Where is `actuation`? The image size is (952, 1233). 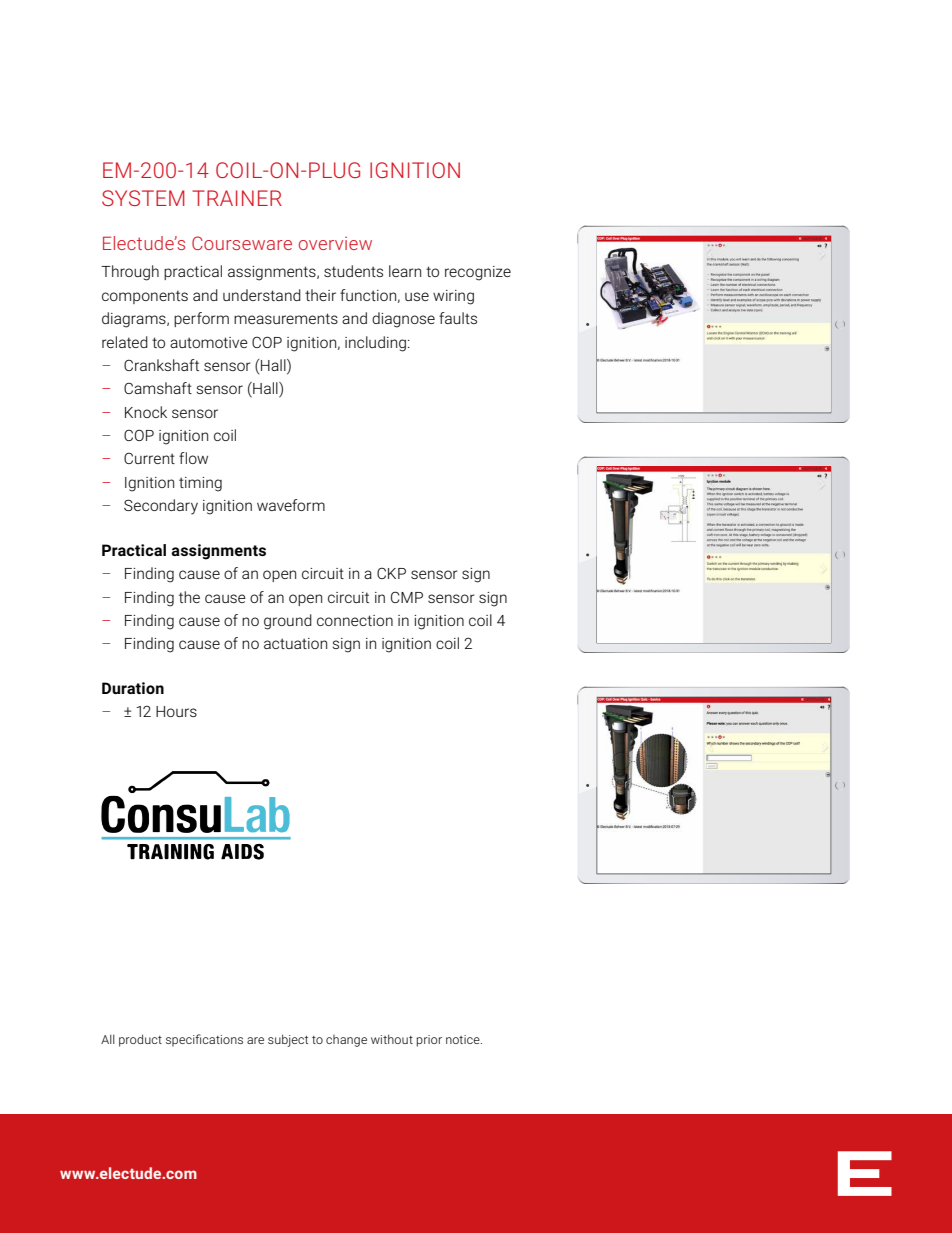
actuation is located at coordinates (295, 643).
